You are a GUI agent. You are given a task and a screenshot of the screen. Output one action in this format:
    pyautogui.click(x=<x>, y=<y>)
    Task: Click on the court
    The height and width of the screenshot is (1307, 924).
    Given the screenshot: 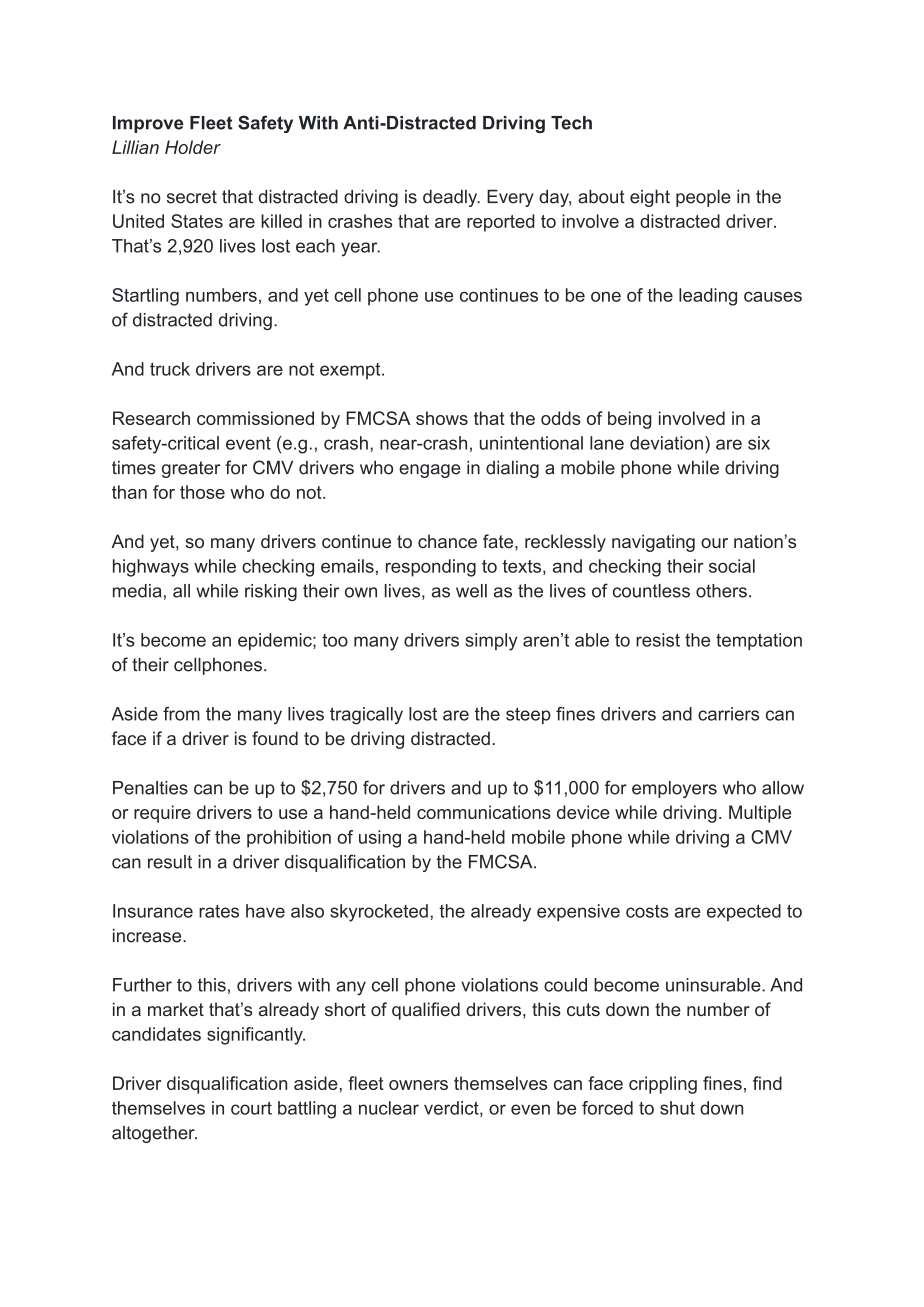 What is the action you would take?
    pyautogui.click(x=251, y=1108)
